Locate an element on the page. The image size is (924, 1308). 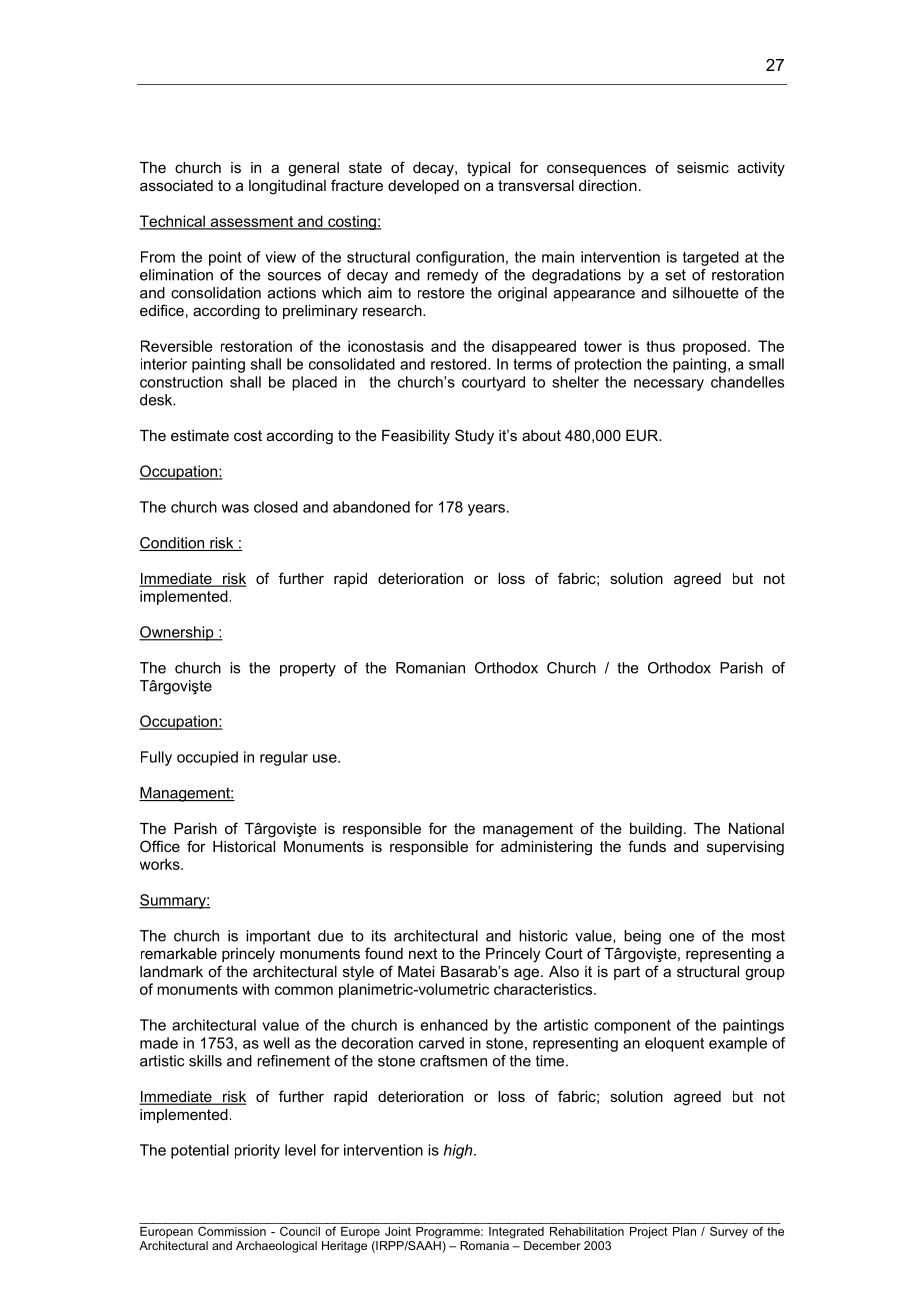
Study is located at coordinates (474, 437).
